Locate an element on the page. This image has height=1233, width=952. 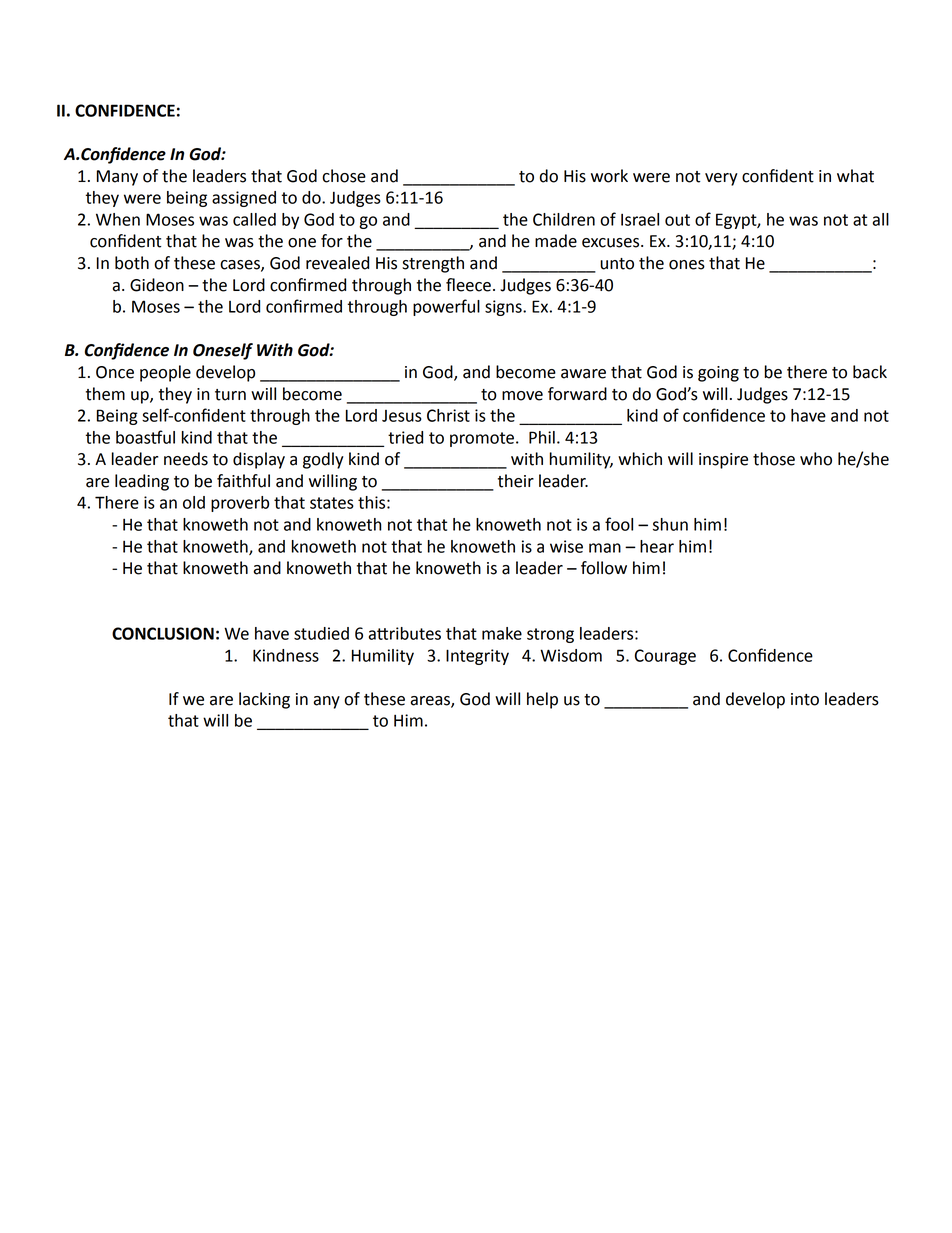
going is located at coordinates (718, 374).
